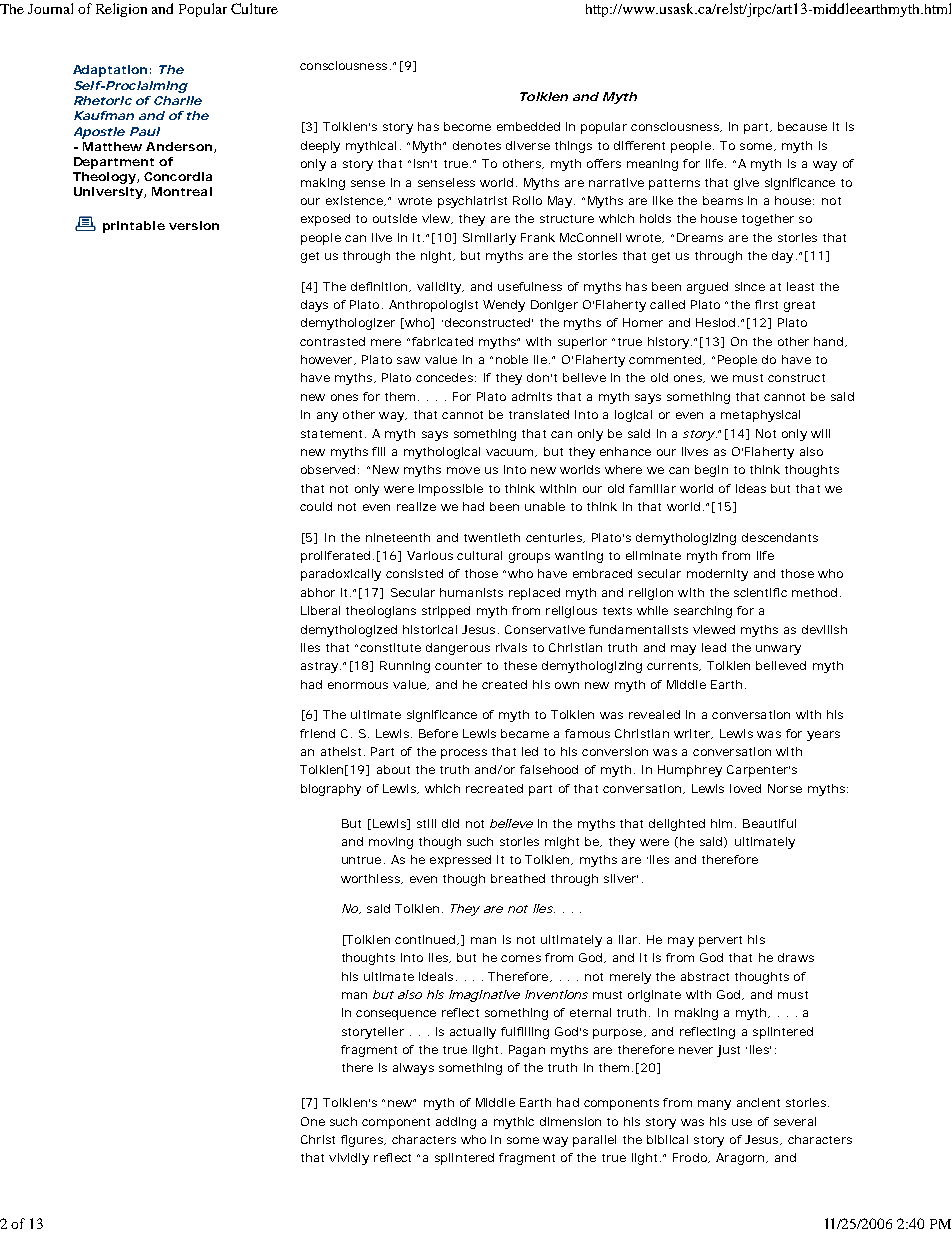 The width and height of the screenshot is (952, 1233). What do you see at coordinates (317, 733) in the screenshot?
I see `friend` at bounding box center [317, 733].
